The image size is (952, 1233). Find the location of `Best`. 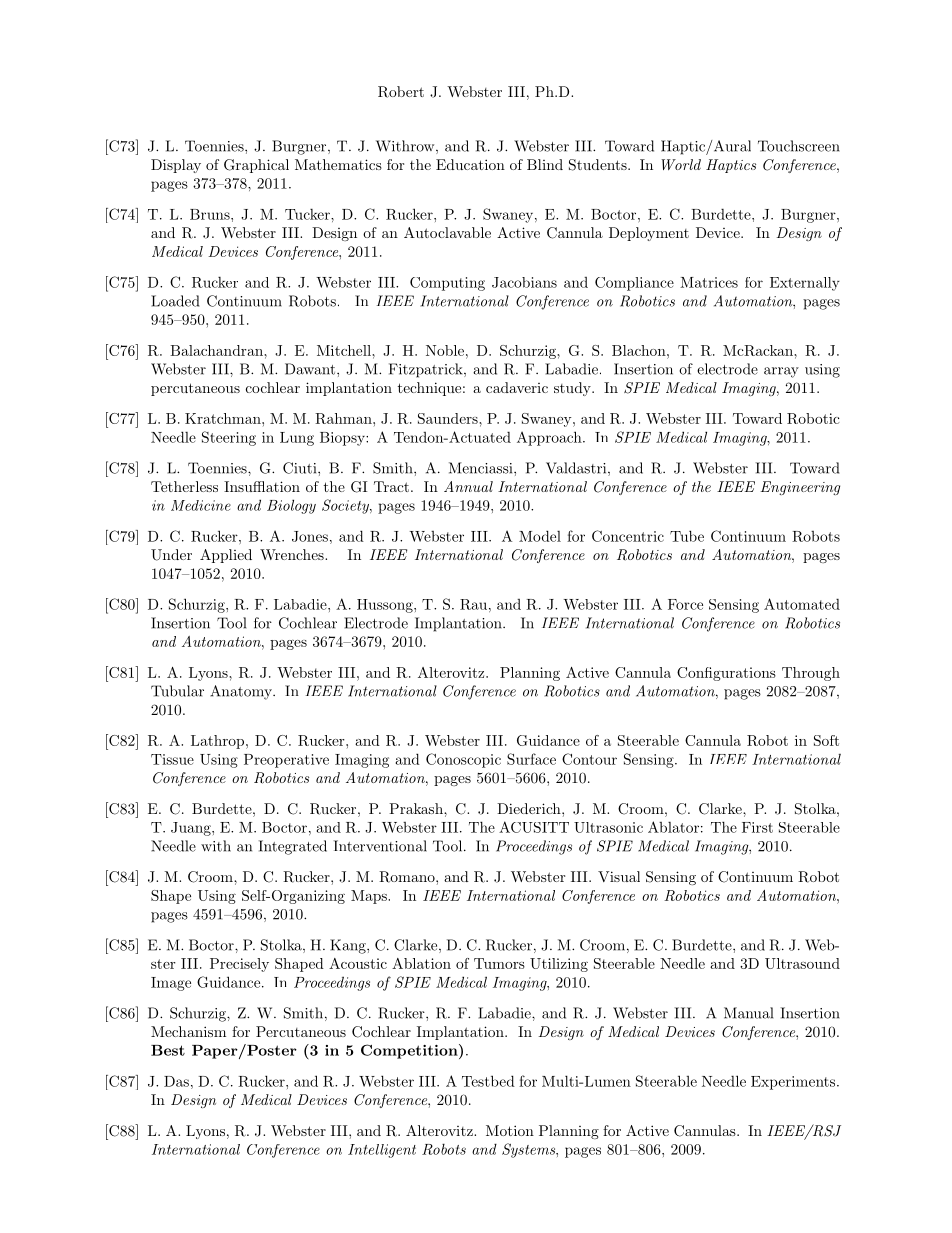

Best is located at coordinates (168, 1050).
